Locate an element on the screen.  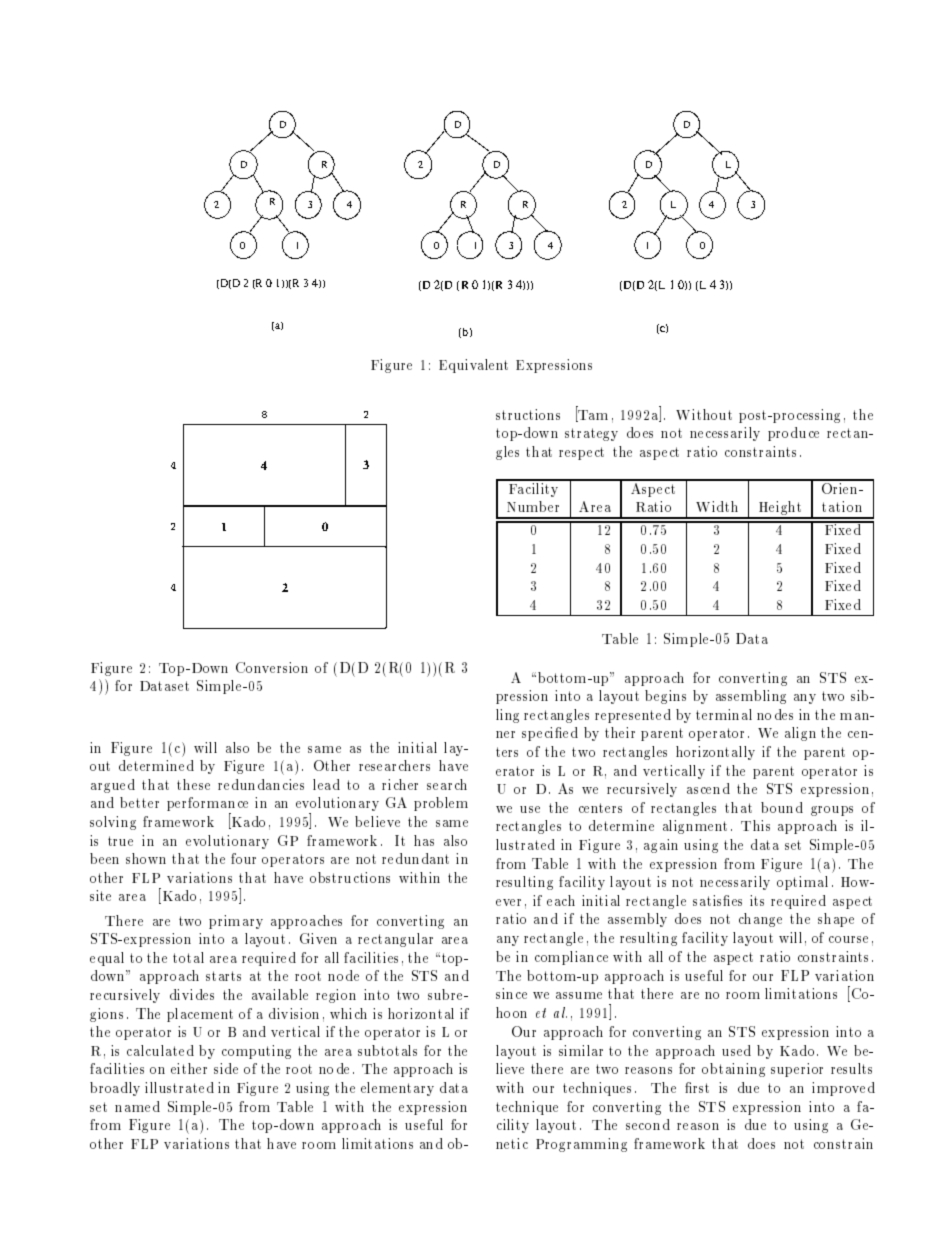
named is located at coordinates (137, 1106).
